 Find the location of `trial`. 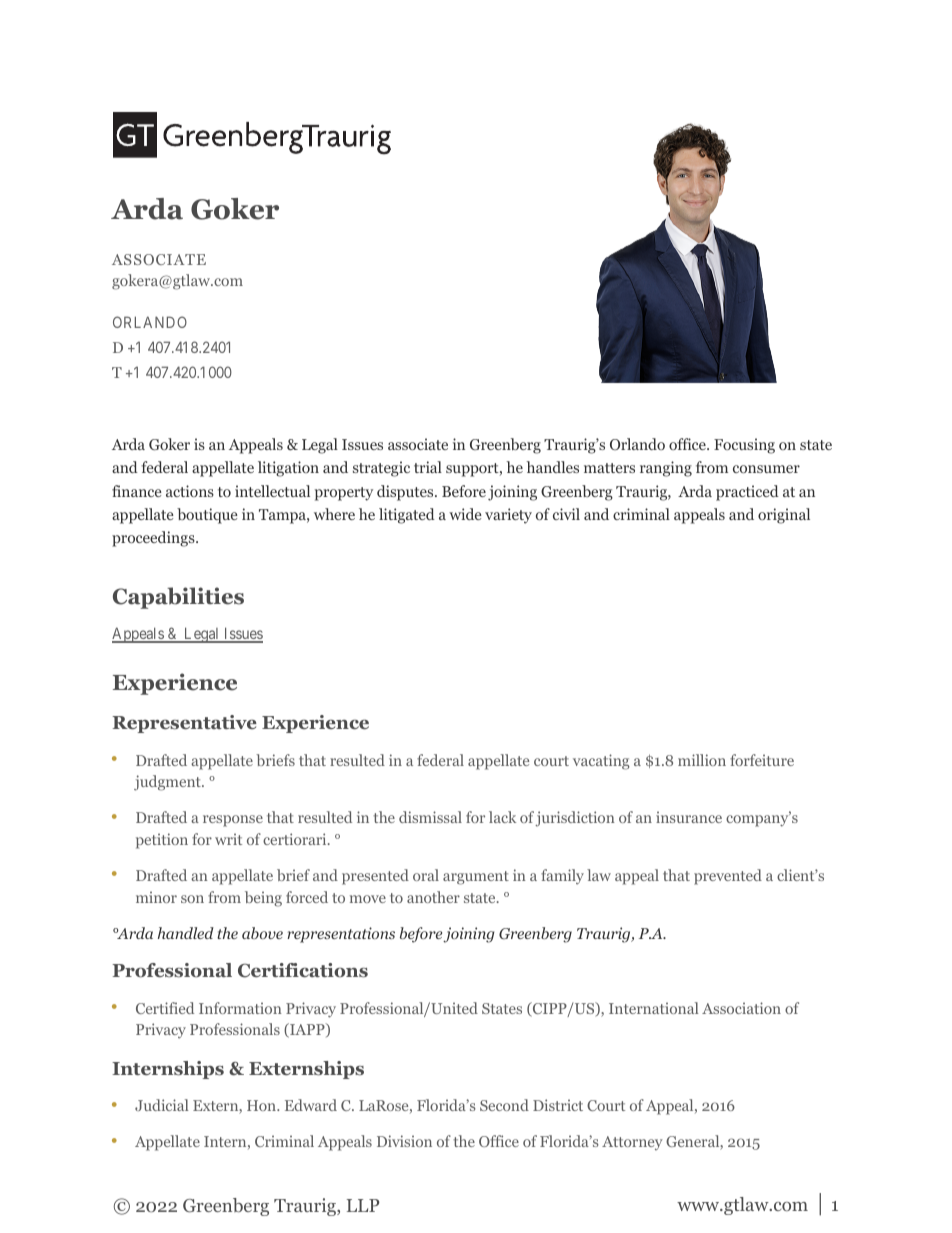

trial is located at coordinates (428, 467).
